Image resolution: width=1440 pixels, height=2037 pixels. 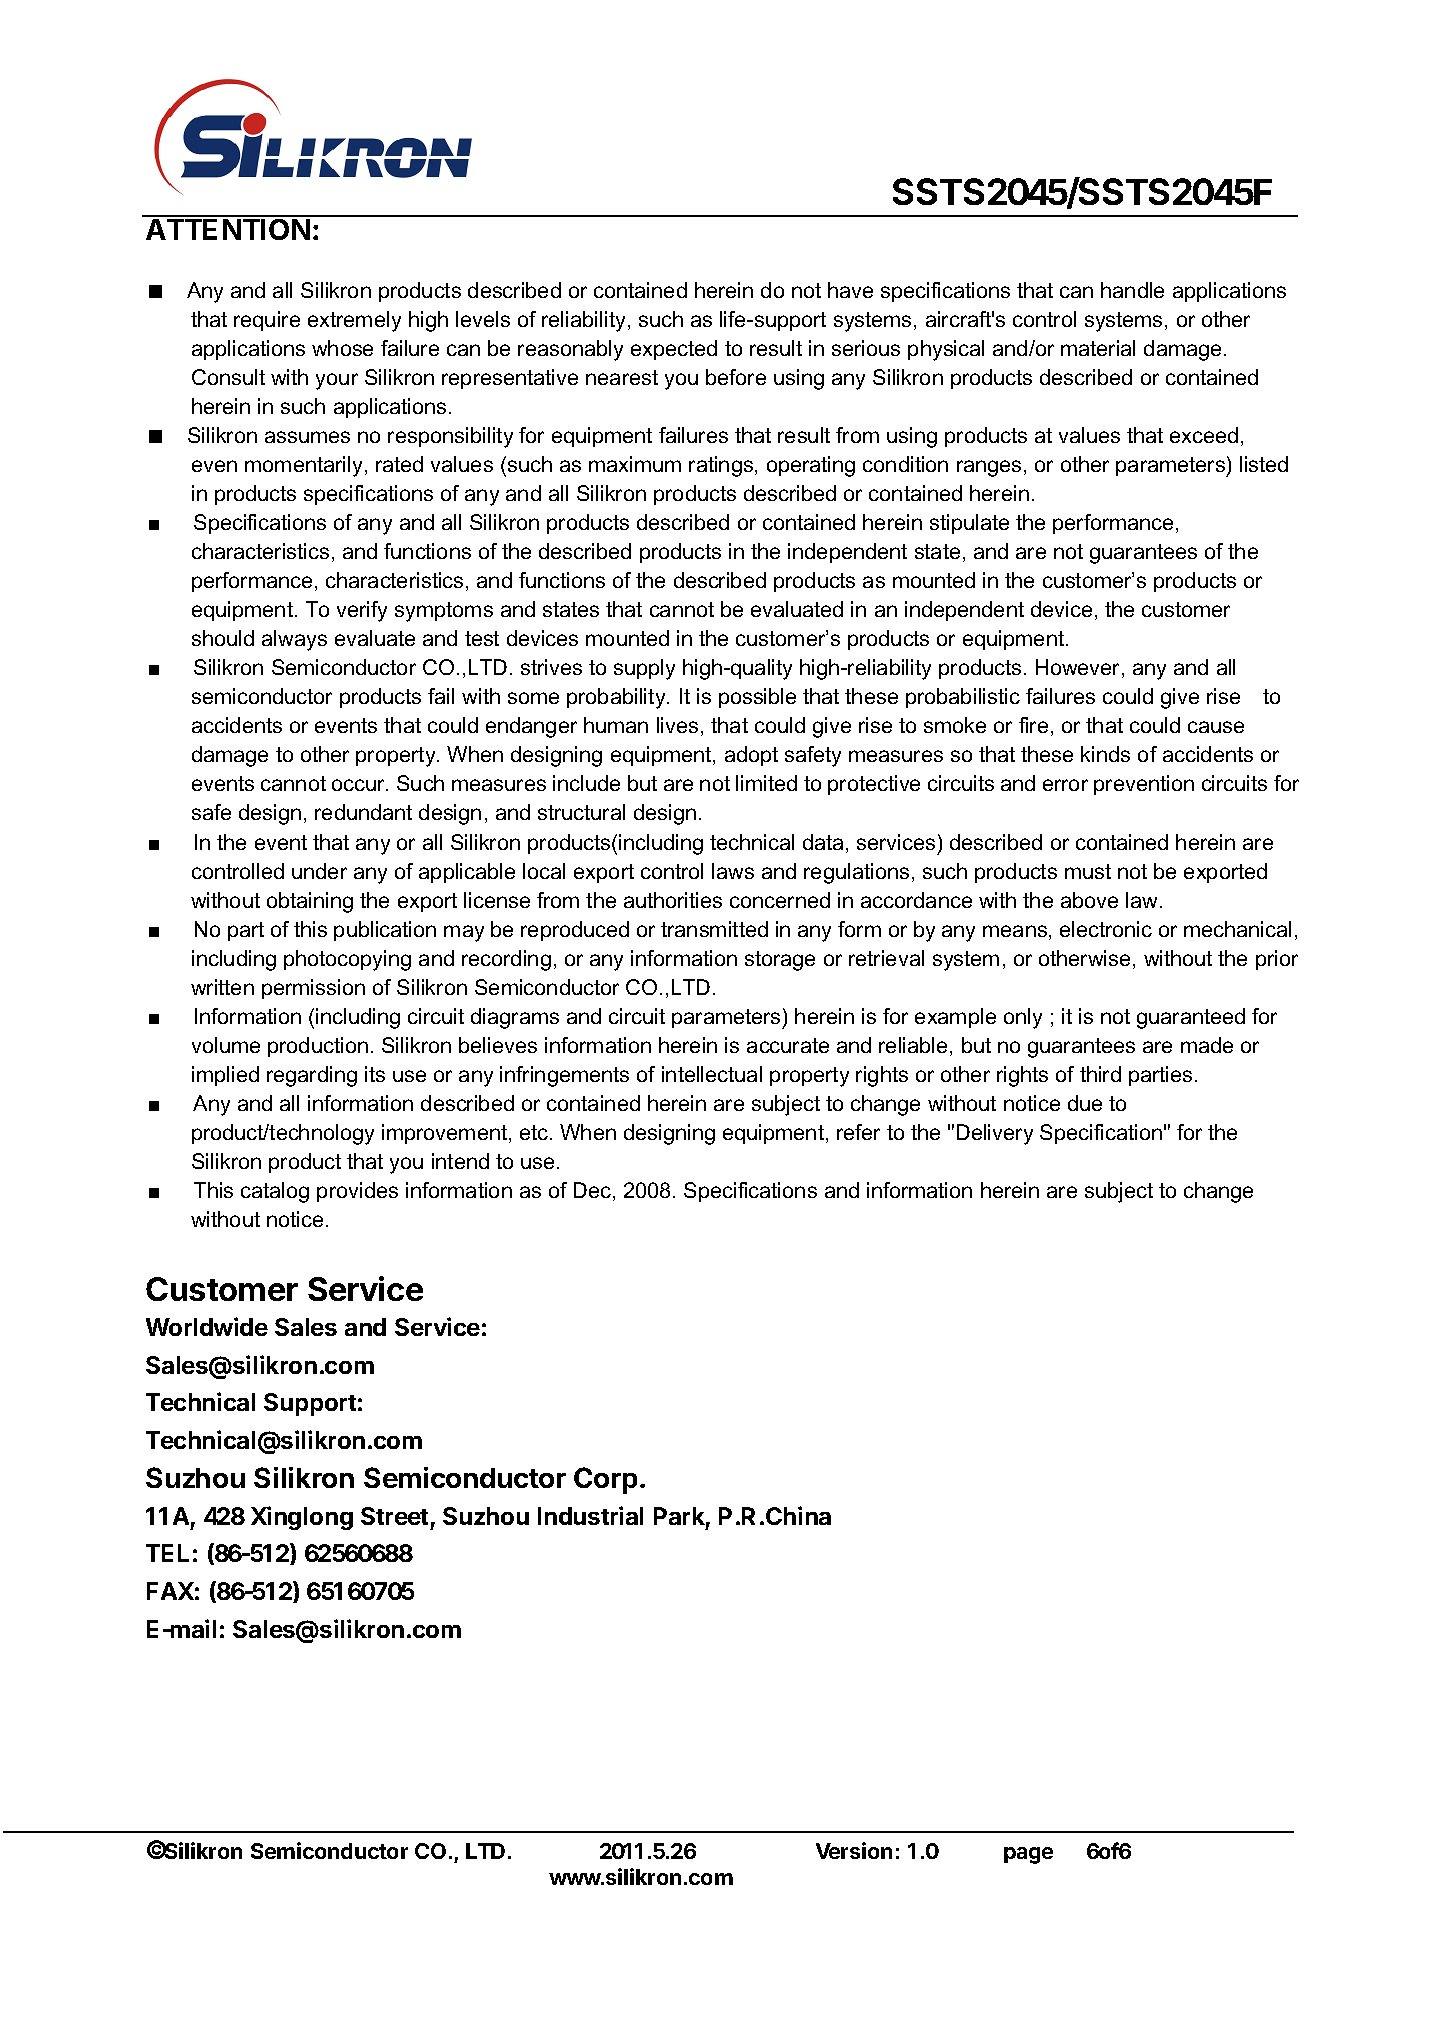 I want to click on must, so click(x=1088, y=871).
